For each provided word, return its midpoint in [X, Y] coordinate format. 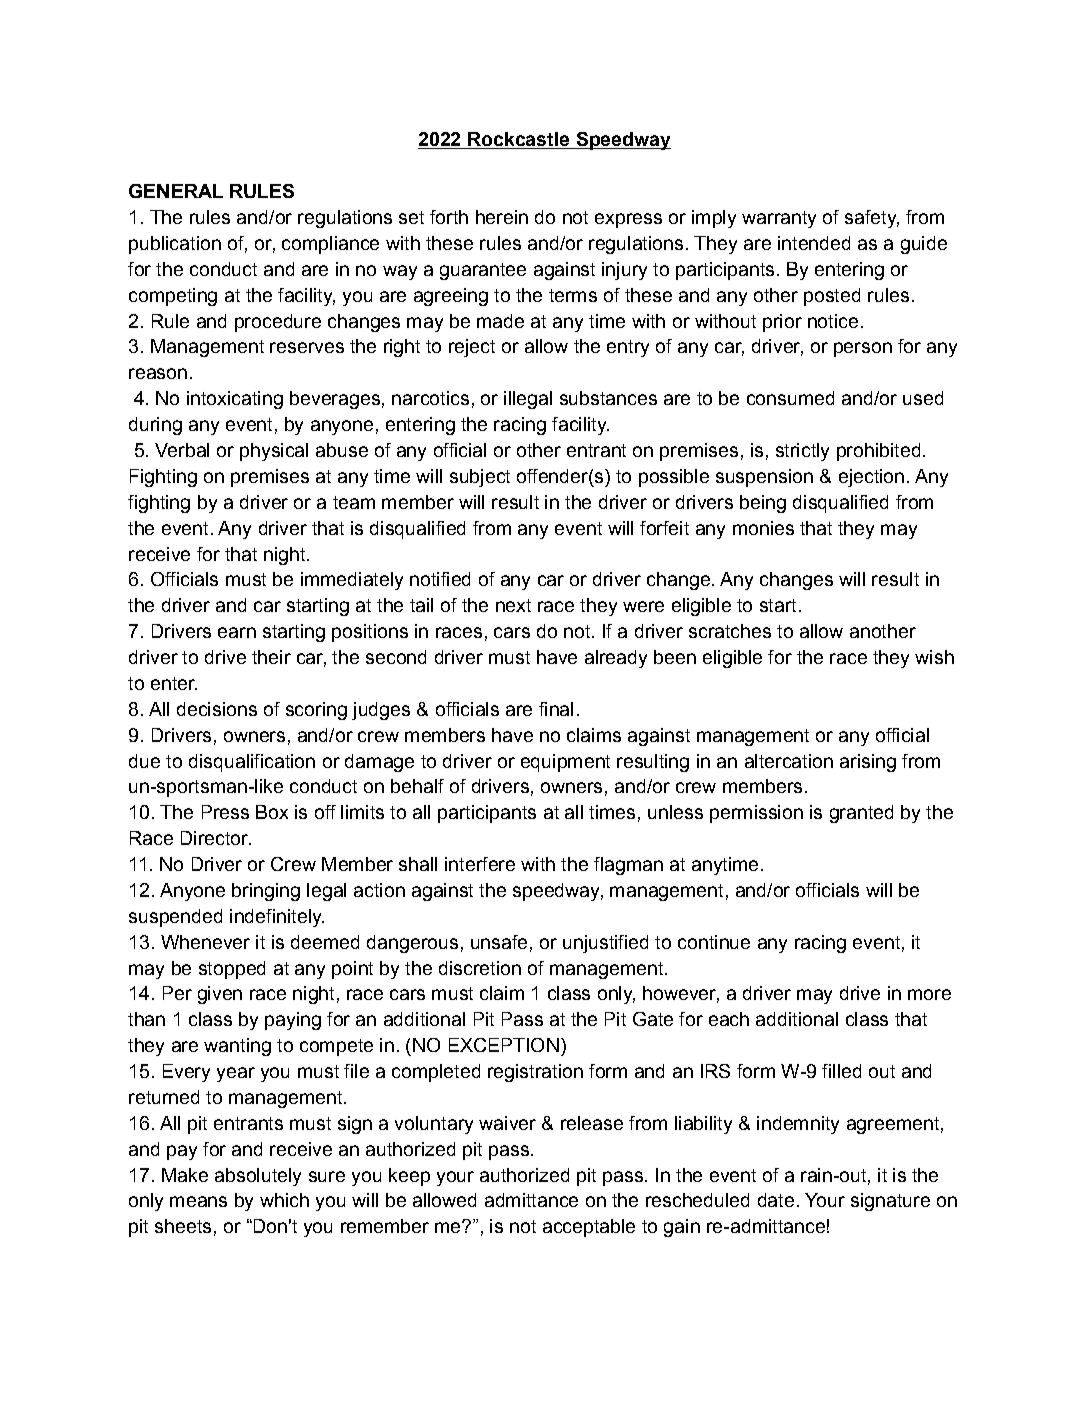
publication [175, 245]
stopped [232, 970]
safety [872, 219]
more [929, 994]
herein [502, 217]
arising [868, 763]
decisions [217, 709]
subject [480, 478]
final [556, 709]
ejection [871, 478]
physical [274, 452]
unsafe [499, 942]
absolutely [258, 1177]
